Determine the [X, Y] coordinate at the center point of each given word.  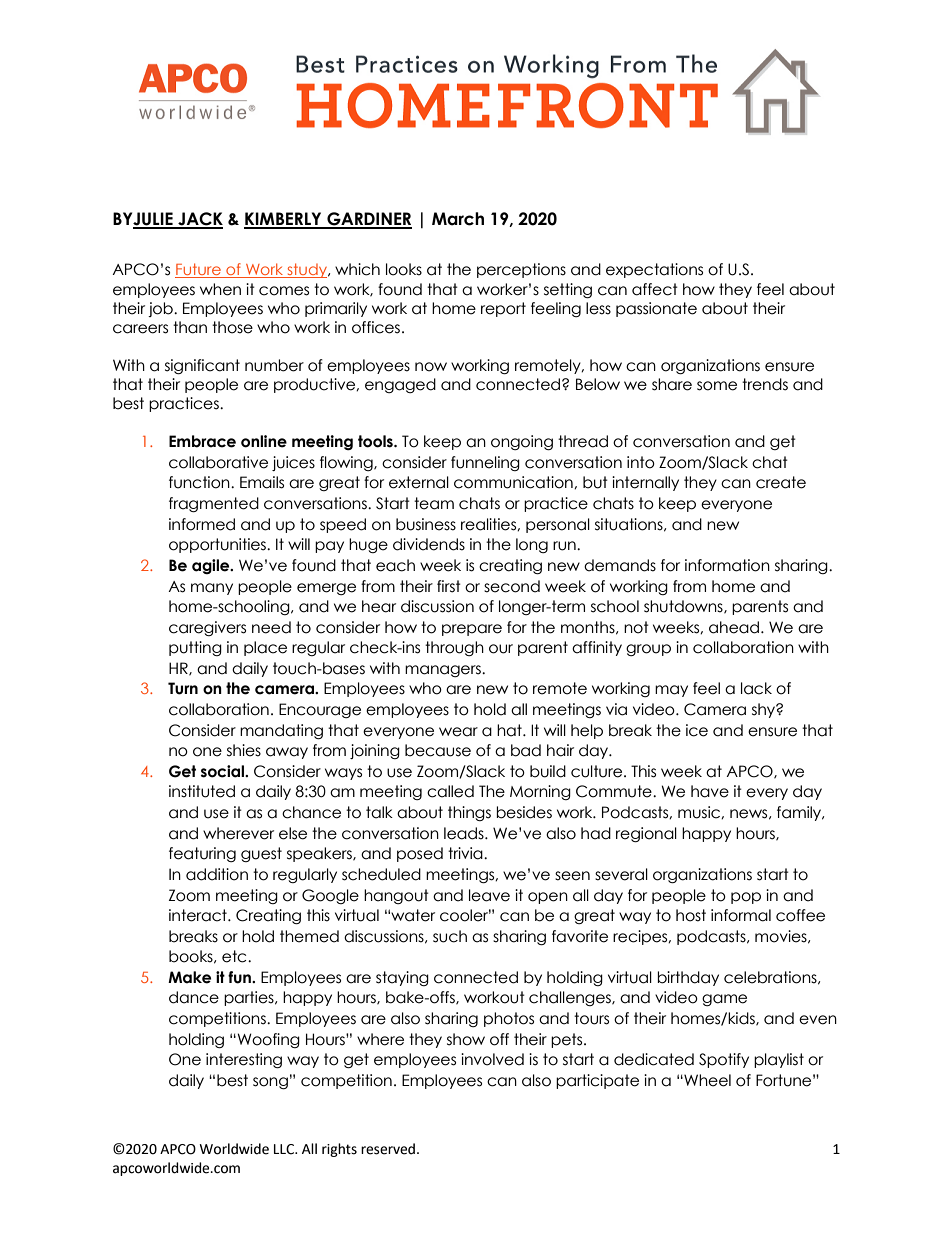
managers [444, 671]
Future [199, 270]
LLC [285, 1149]
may [671, 691]
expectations [654, 270]
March [458, 219]
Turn [183, 688]
